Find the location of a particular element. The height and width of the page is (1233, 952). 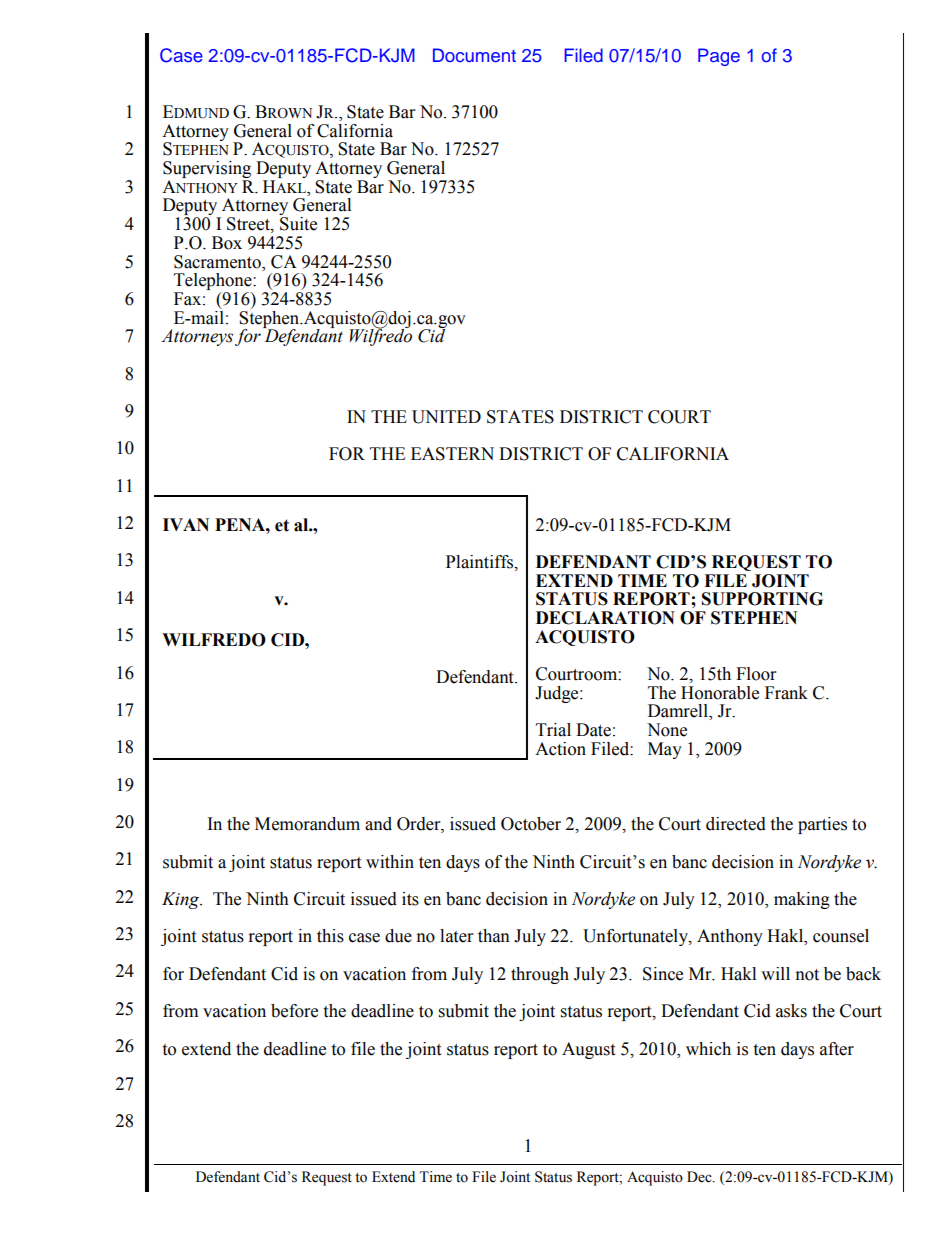

Document is located at coordinates (474, 55).
